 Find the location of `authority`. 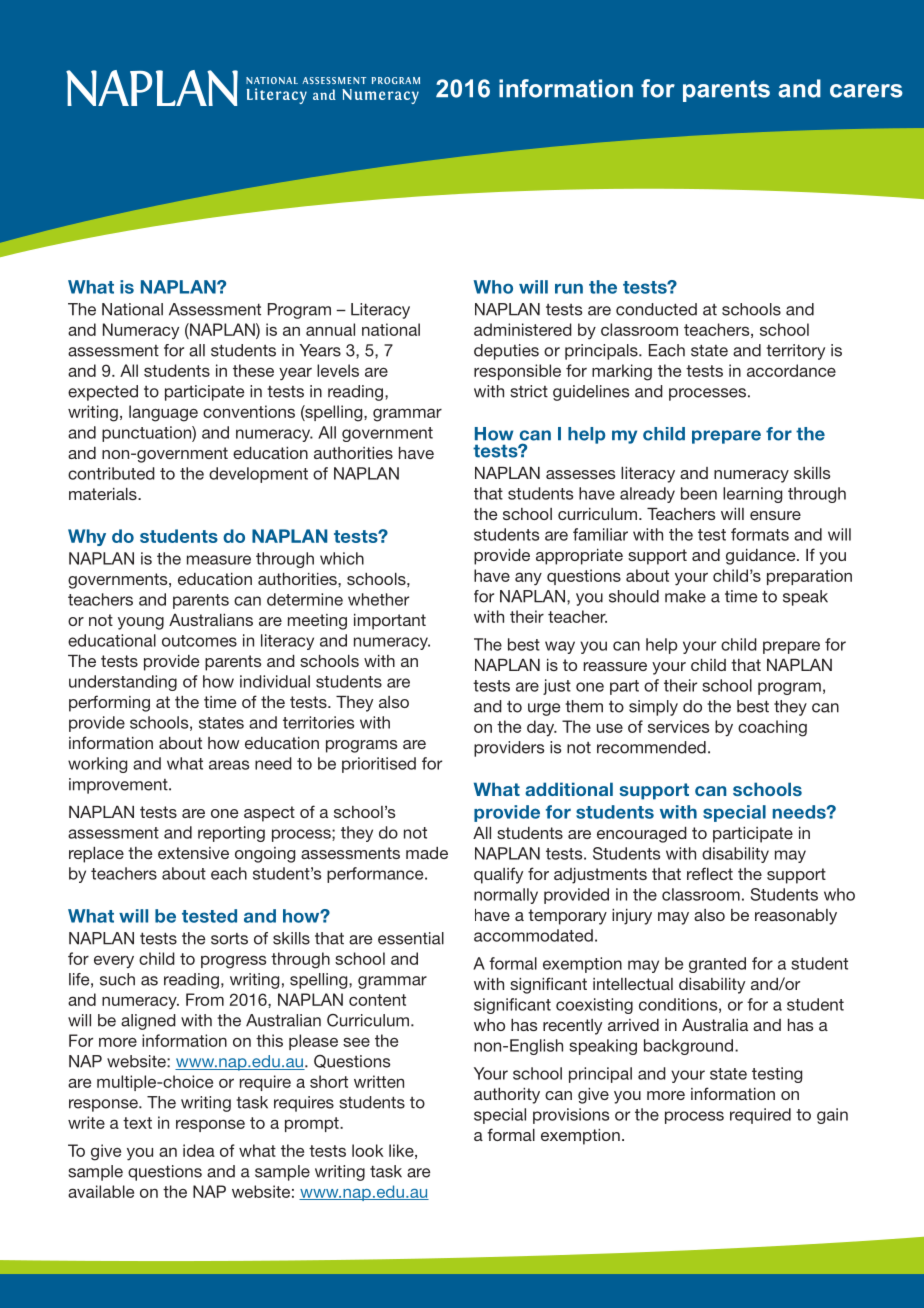

authority is located at coordinates (507, 1096).
